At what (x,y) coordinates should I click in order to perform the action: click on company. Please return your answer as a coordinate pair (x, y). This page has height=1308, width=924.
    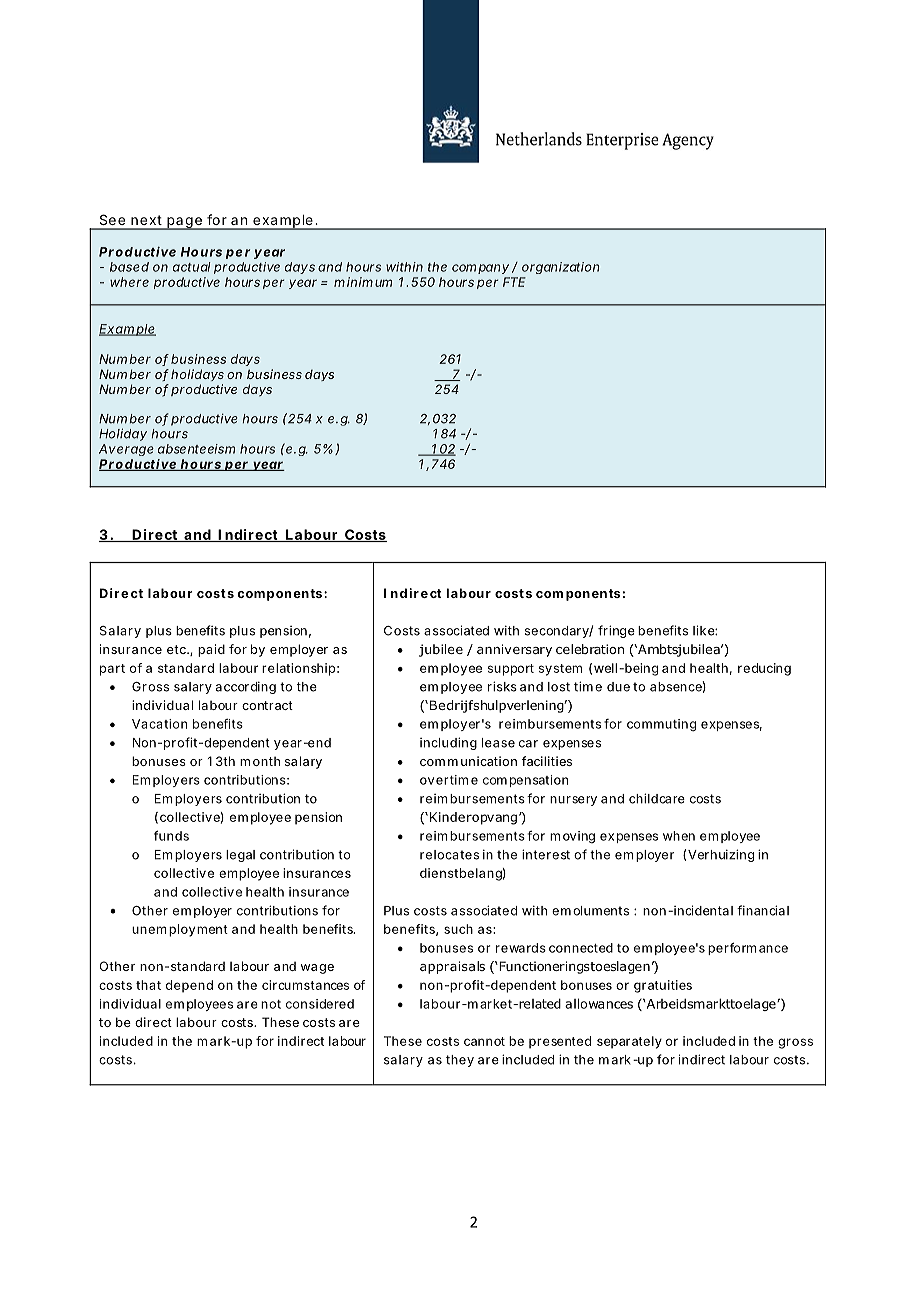
    Looking at the image, I should click on (480, 269).
